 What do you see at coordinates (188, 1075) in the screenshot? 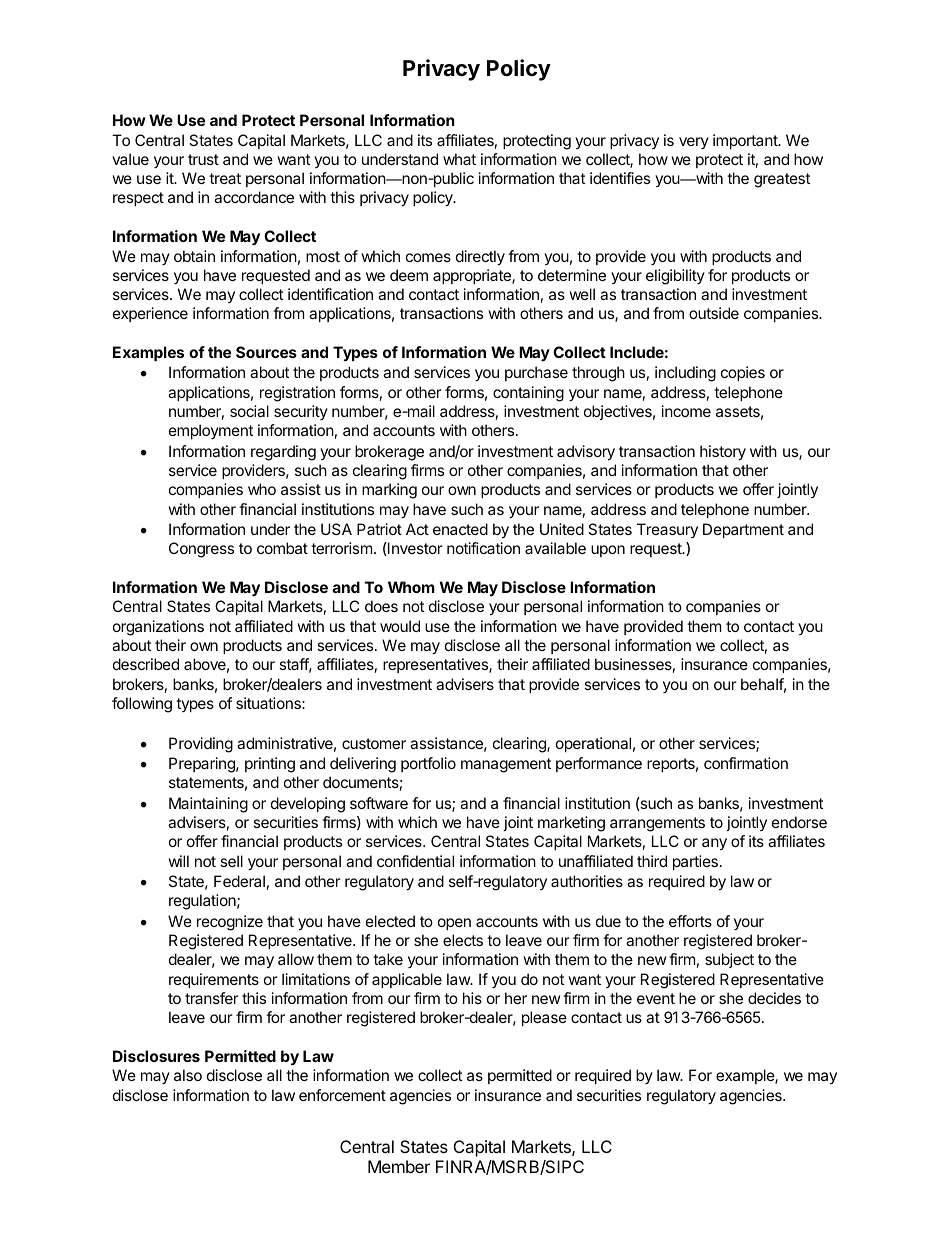
I see `also` at bounding box center [188, 1075].
